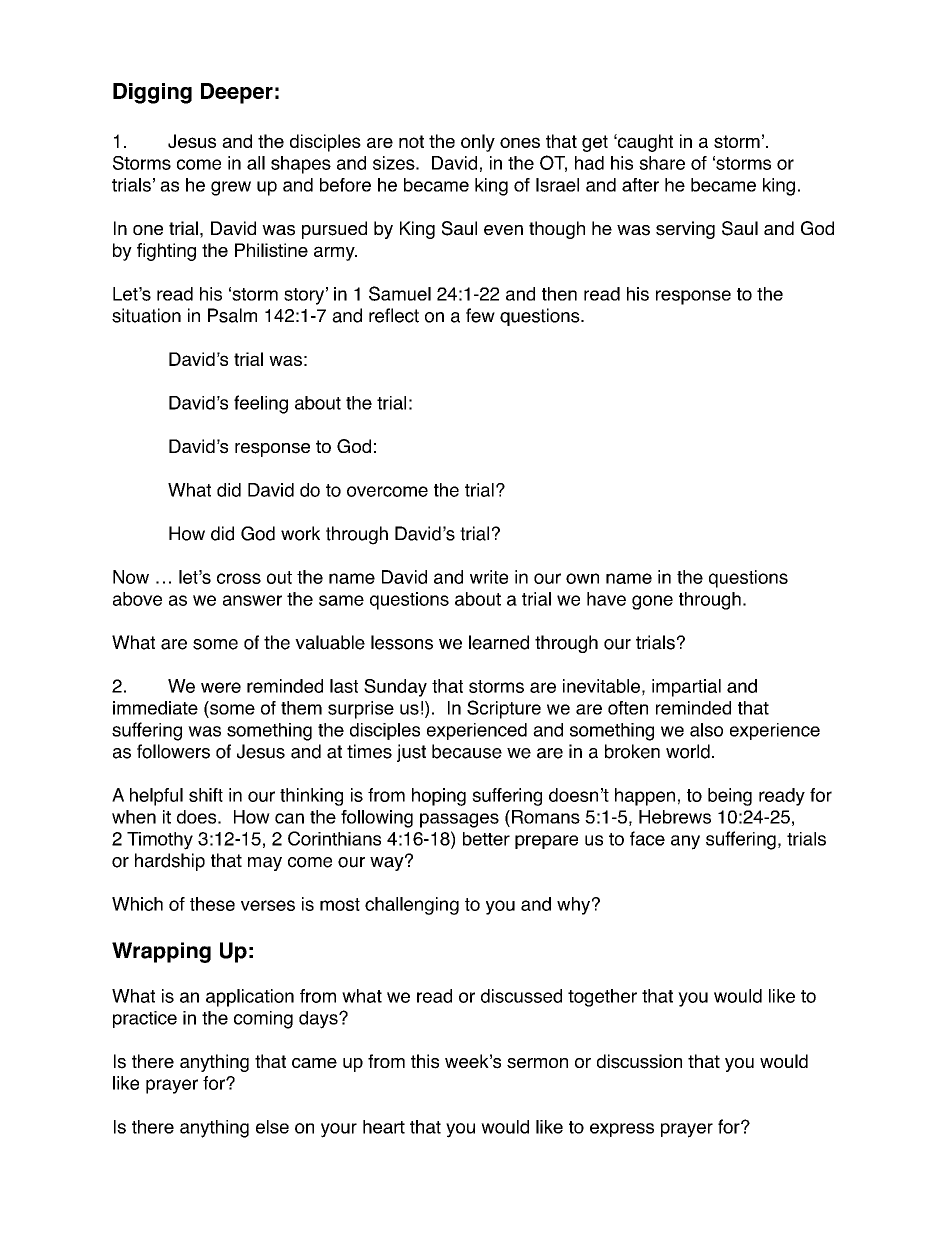 Image resolution: width=952 pixels, height=1233 pixels. I want to click on share, so click(662, 163).
